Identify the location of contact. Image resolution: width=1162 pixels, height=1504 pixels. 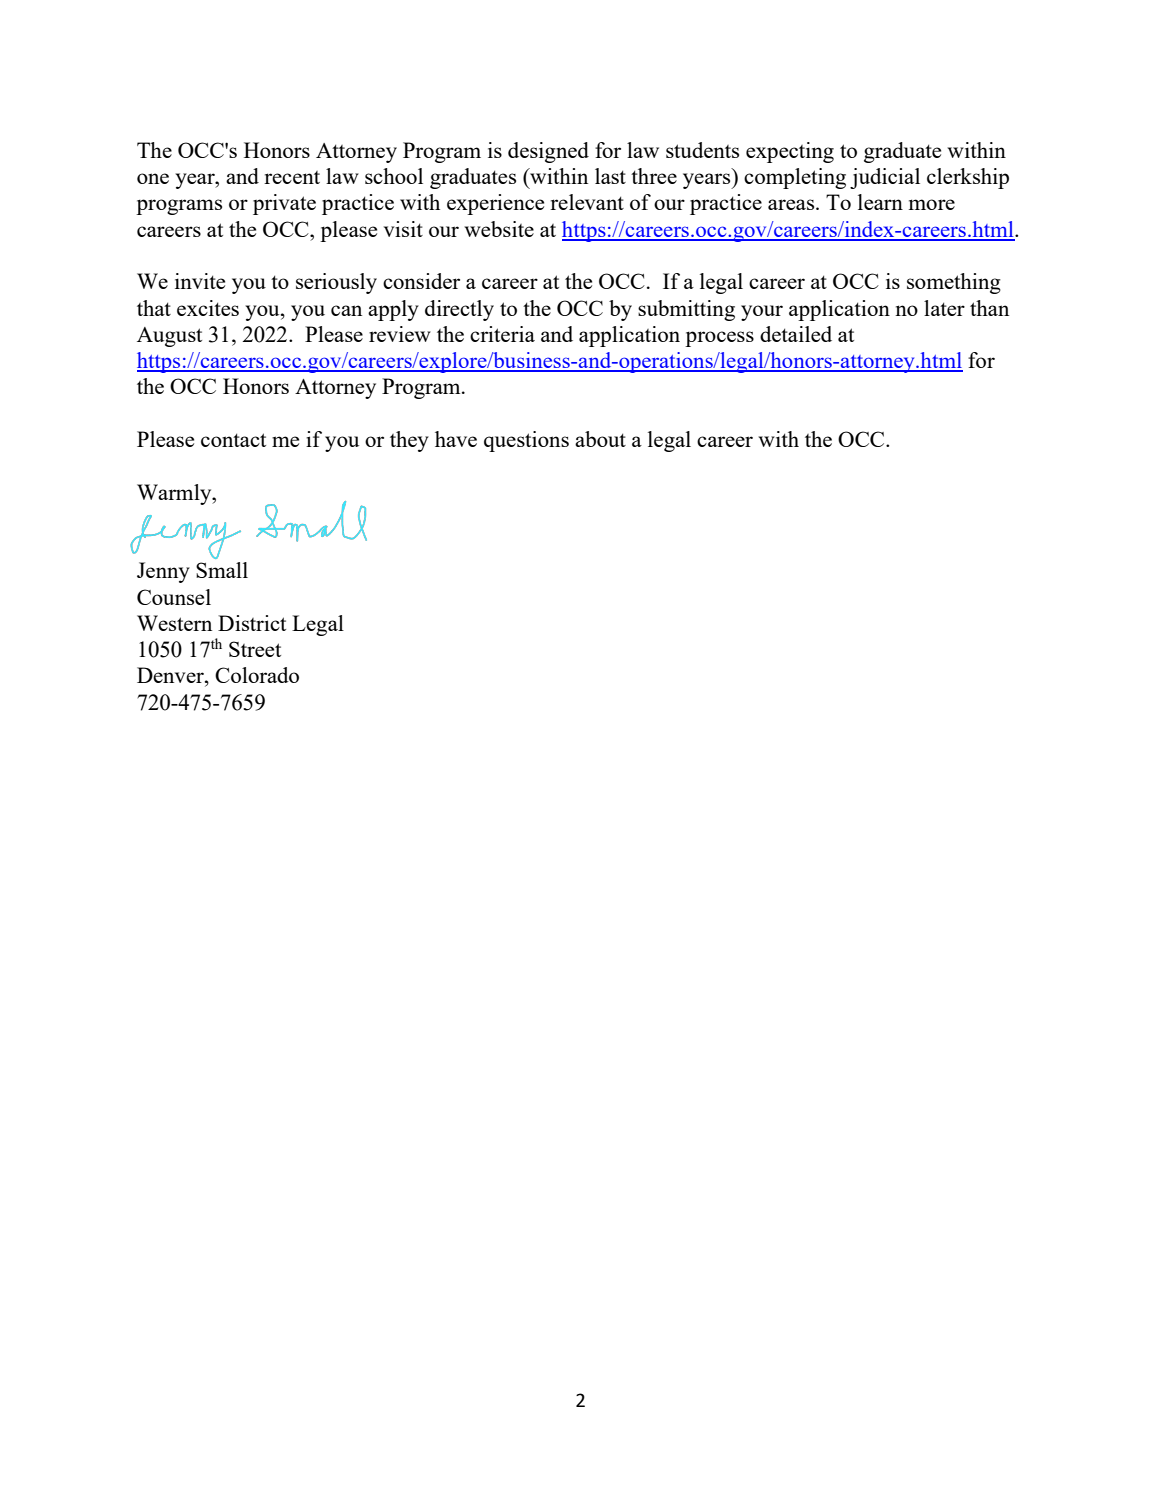
(233, 440).
